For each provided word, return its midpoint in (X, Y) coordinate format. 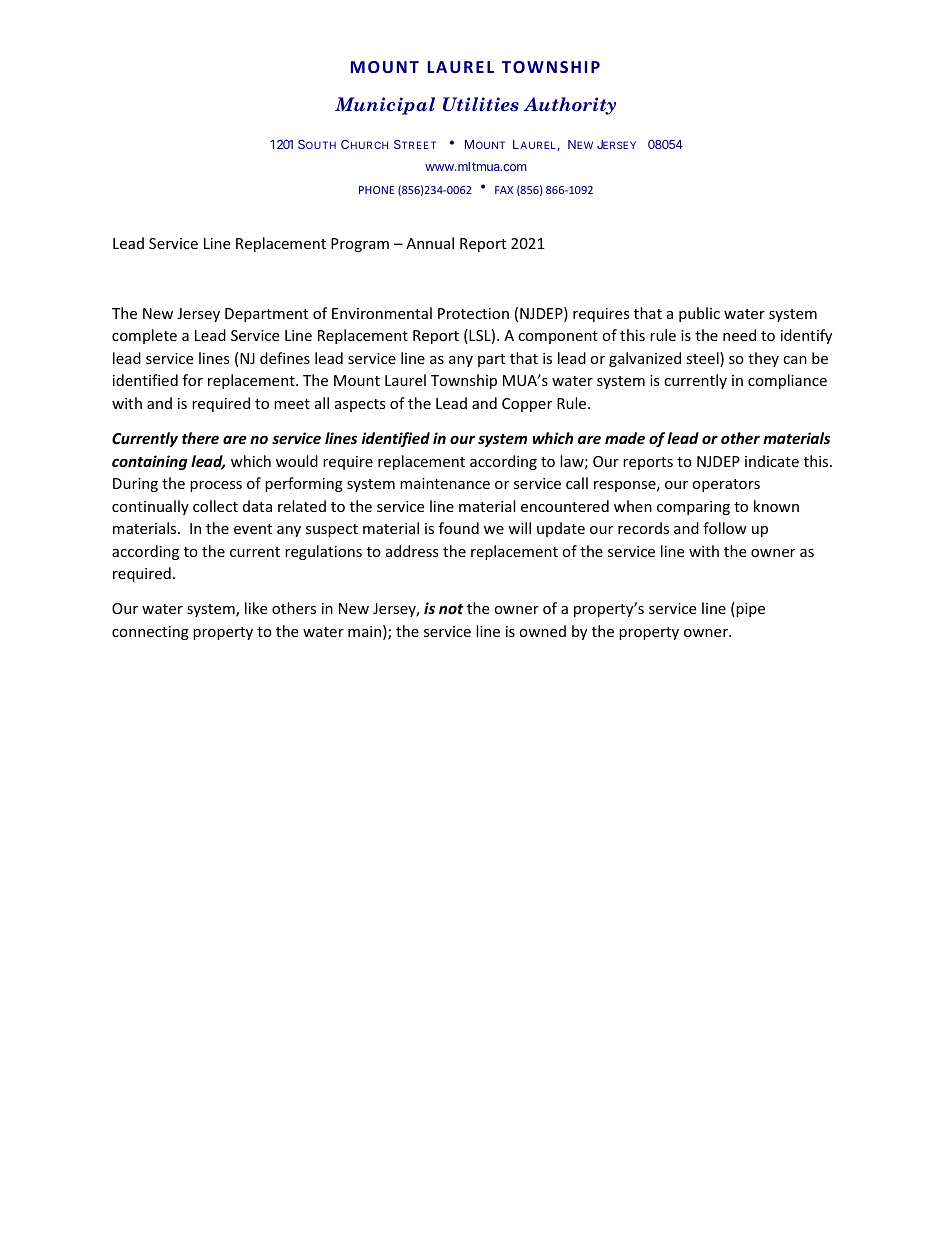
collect (215, 506)
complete (144, 336)
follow (725, 528)
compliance (787, 381)
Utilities (481, 104)
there (200, 438)
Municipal (385, 106)
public (699, 314)
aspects (360, 405)
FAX (504, 190)
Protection (473, 313)
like (256, 608)
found (459, 528)
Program (360, 245)
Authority (570, 106)
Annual (430, 243)
